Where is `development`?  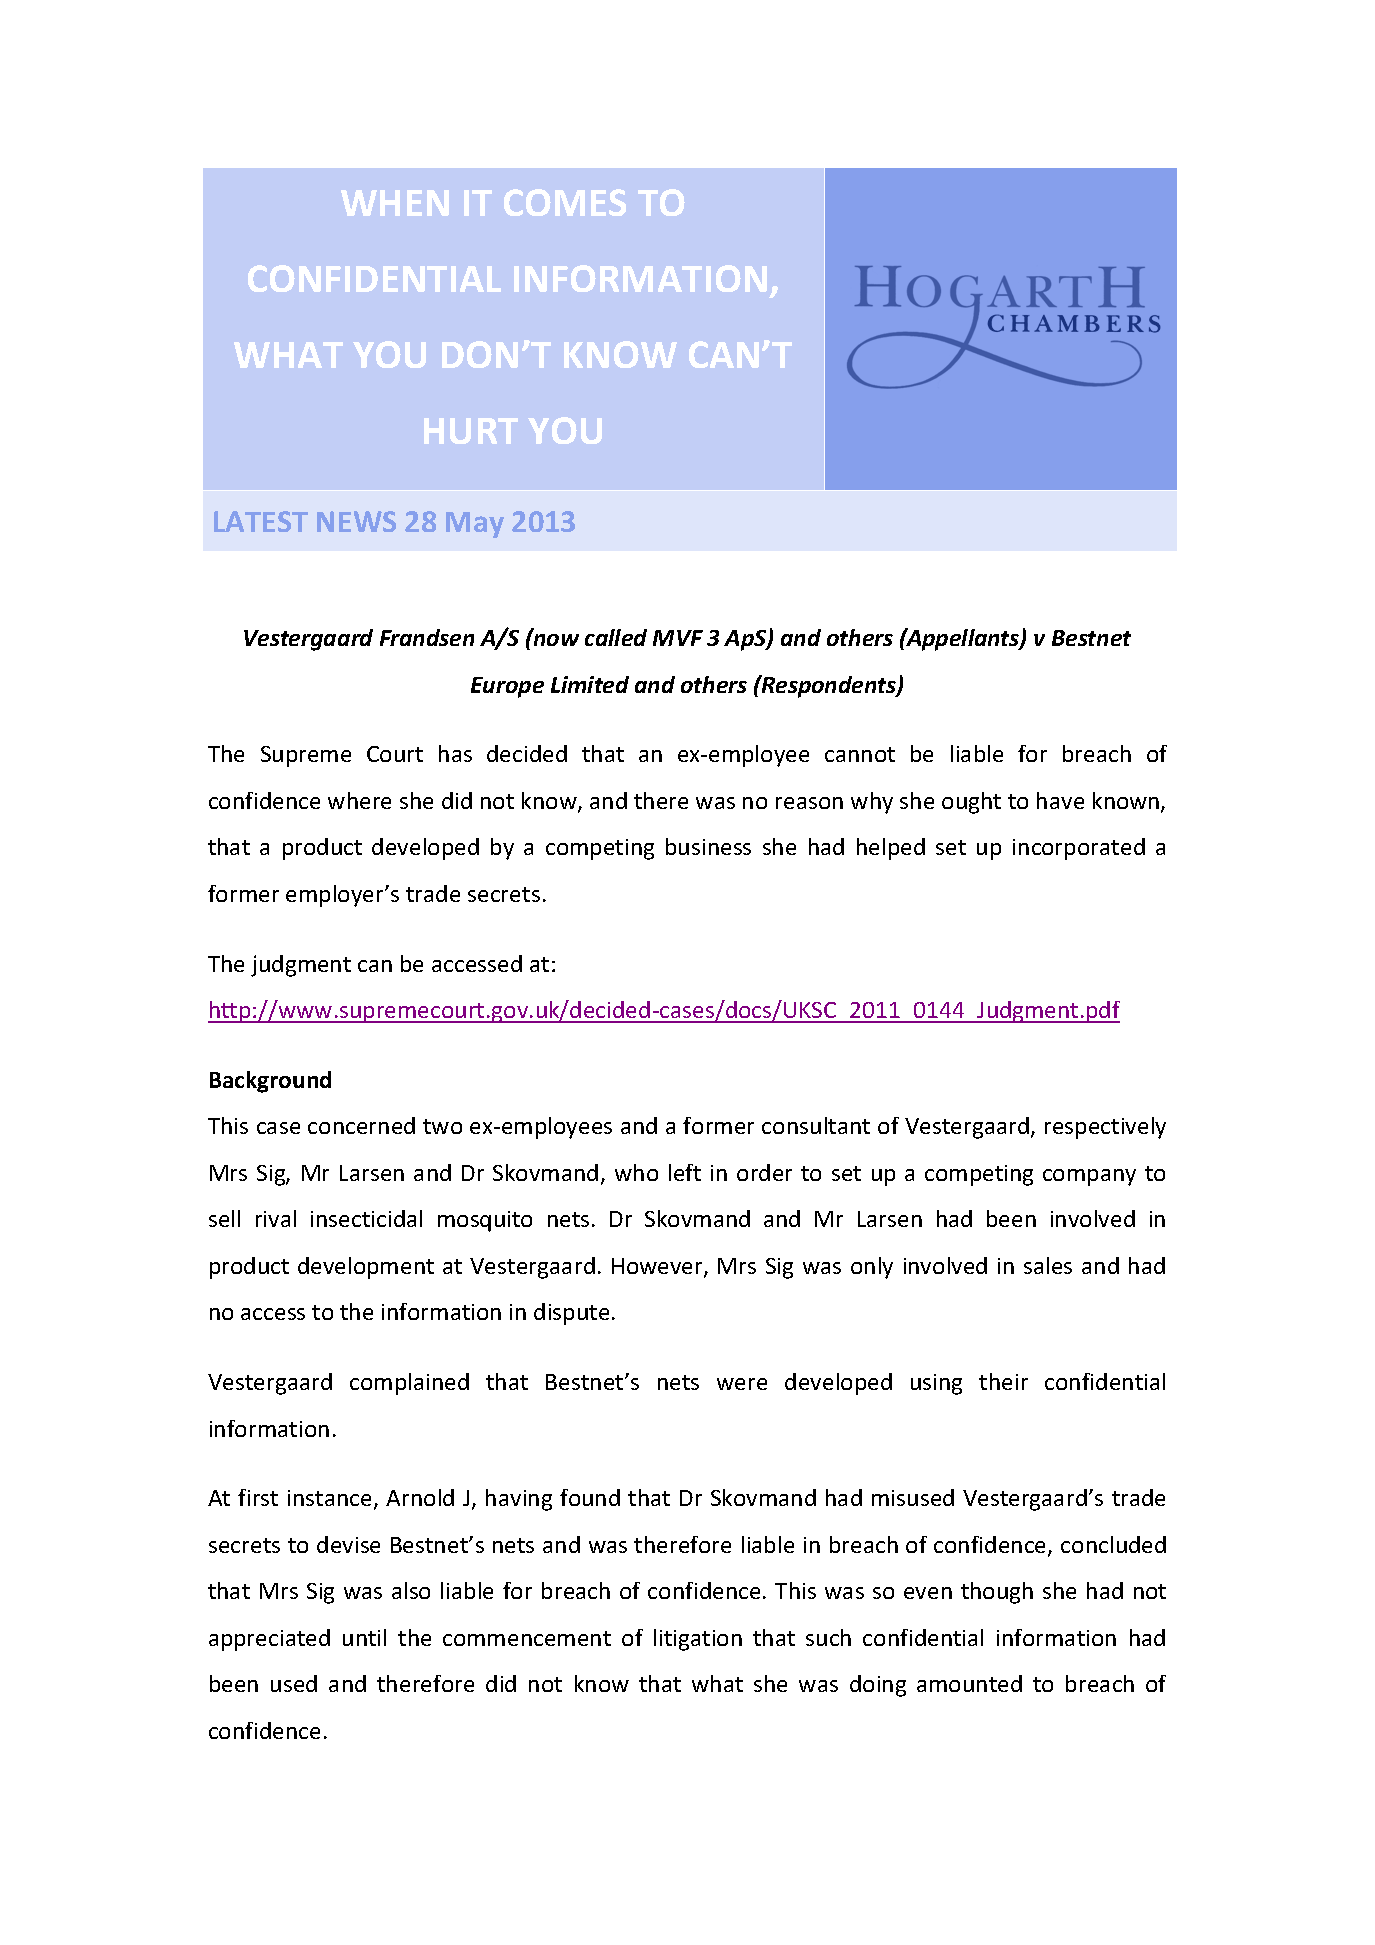 development is located at coordinates (366, 1268).
